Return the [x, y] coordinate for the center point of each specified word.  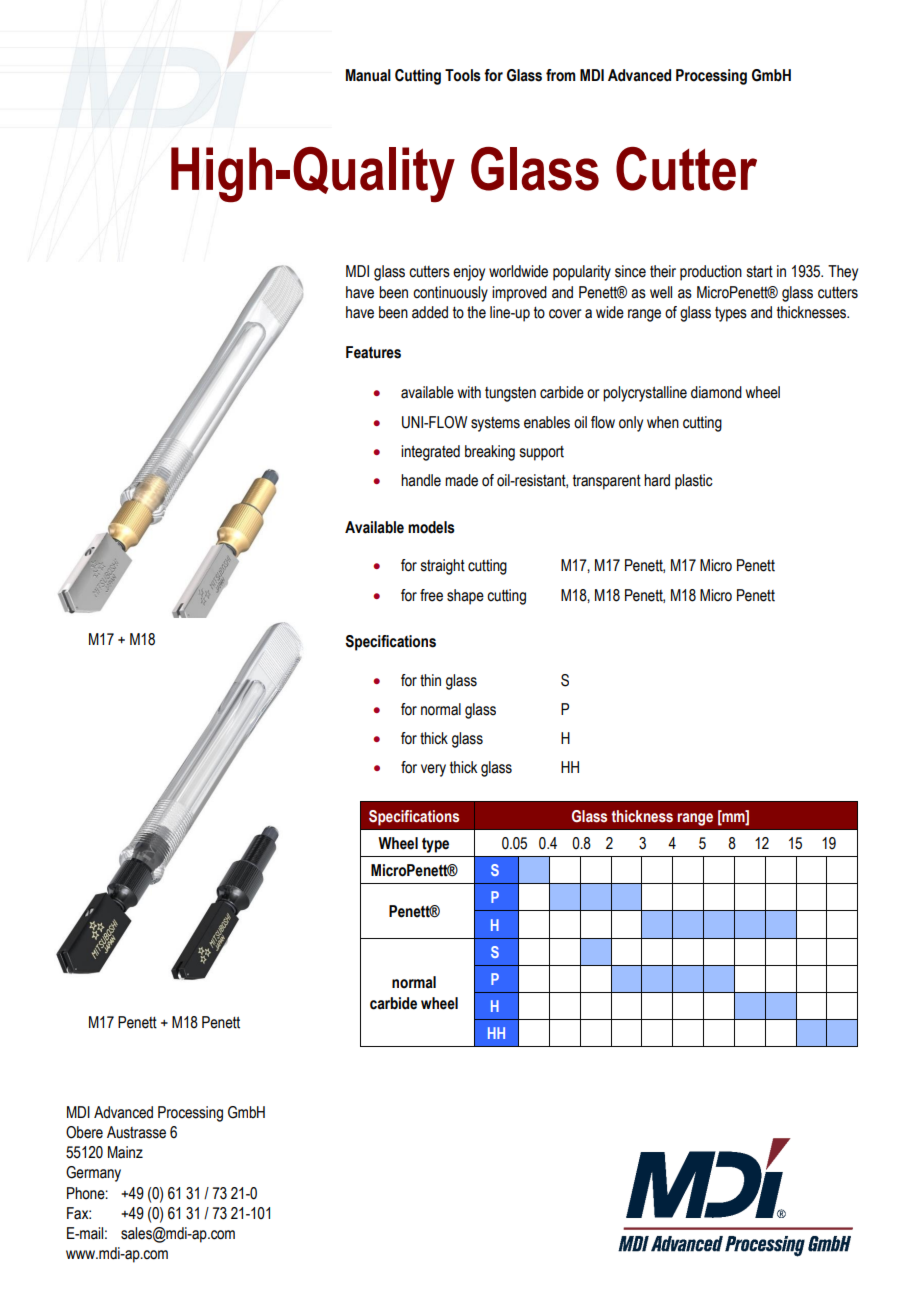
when [663, 422]
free [431, 595]
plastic [694, 482]
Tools [463, 75]
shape [465, 597]
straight [443, 567]
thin [430, 680]
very [433, 770]
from [561, 75]
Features [373, 352]
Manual [368, 75]
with [469, 392]
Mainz [125, 1152]
